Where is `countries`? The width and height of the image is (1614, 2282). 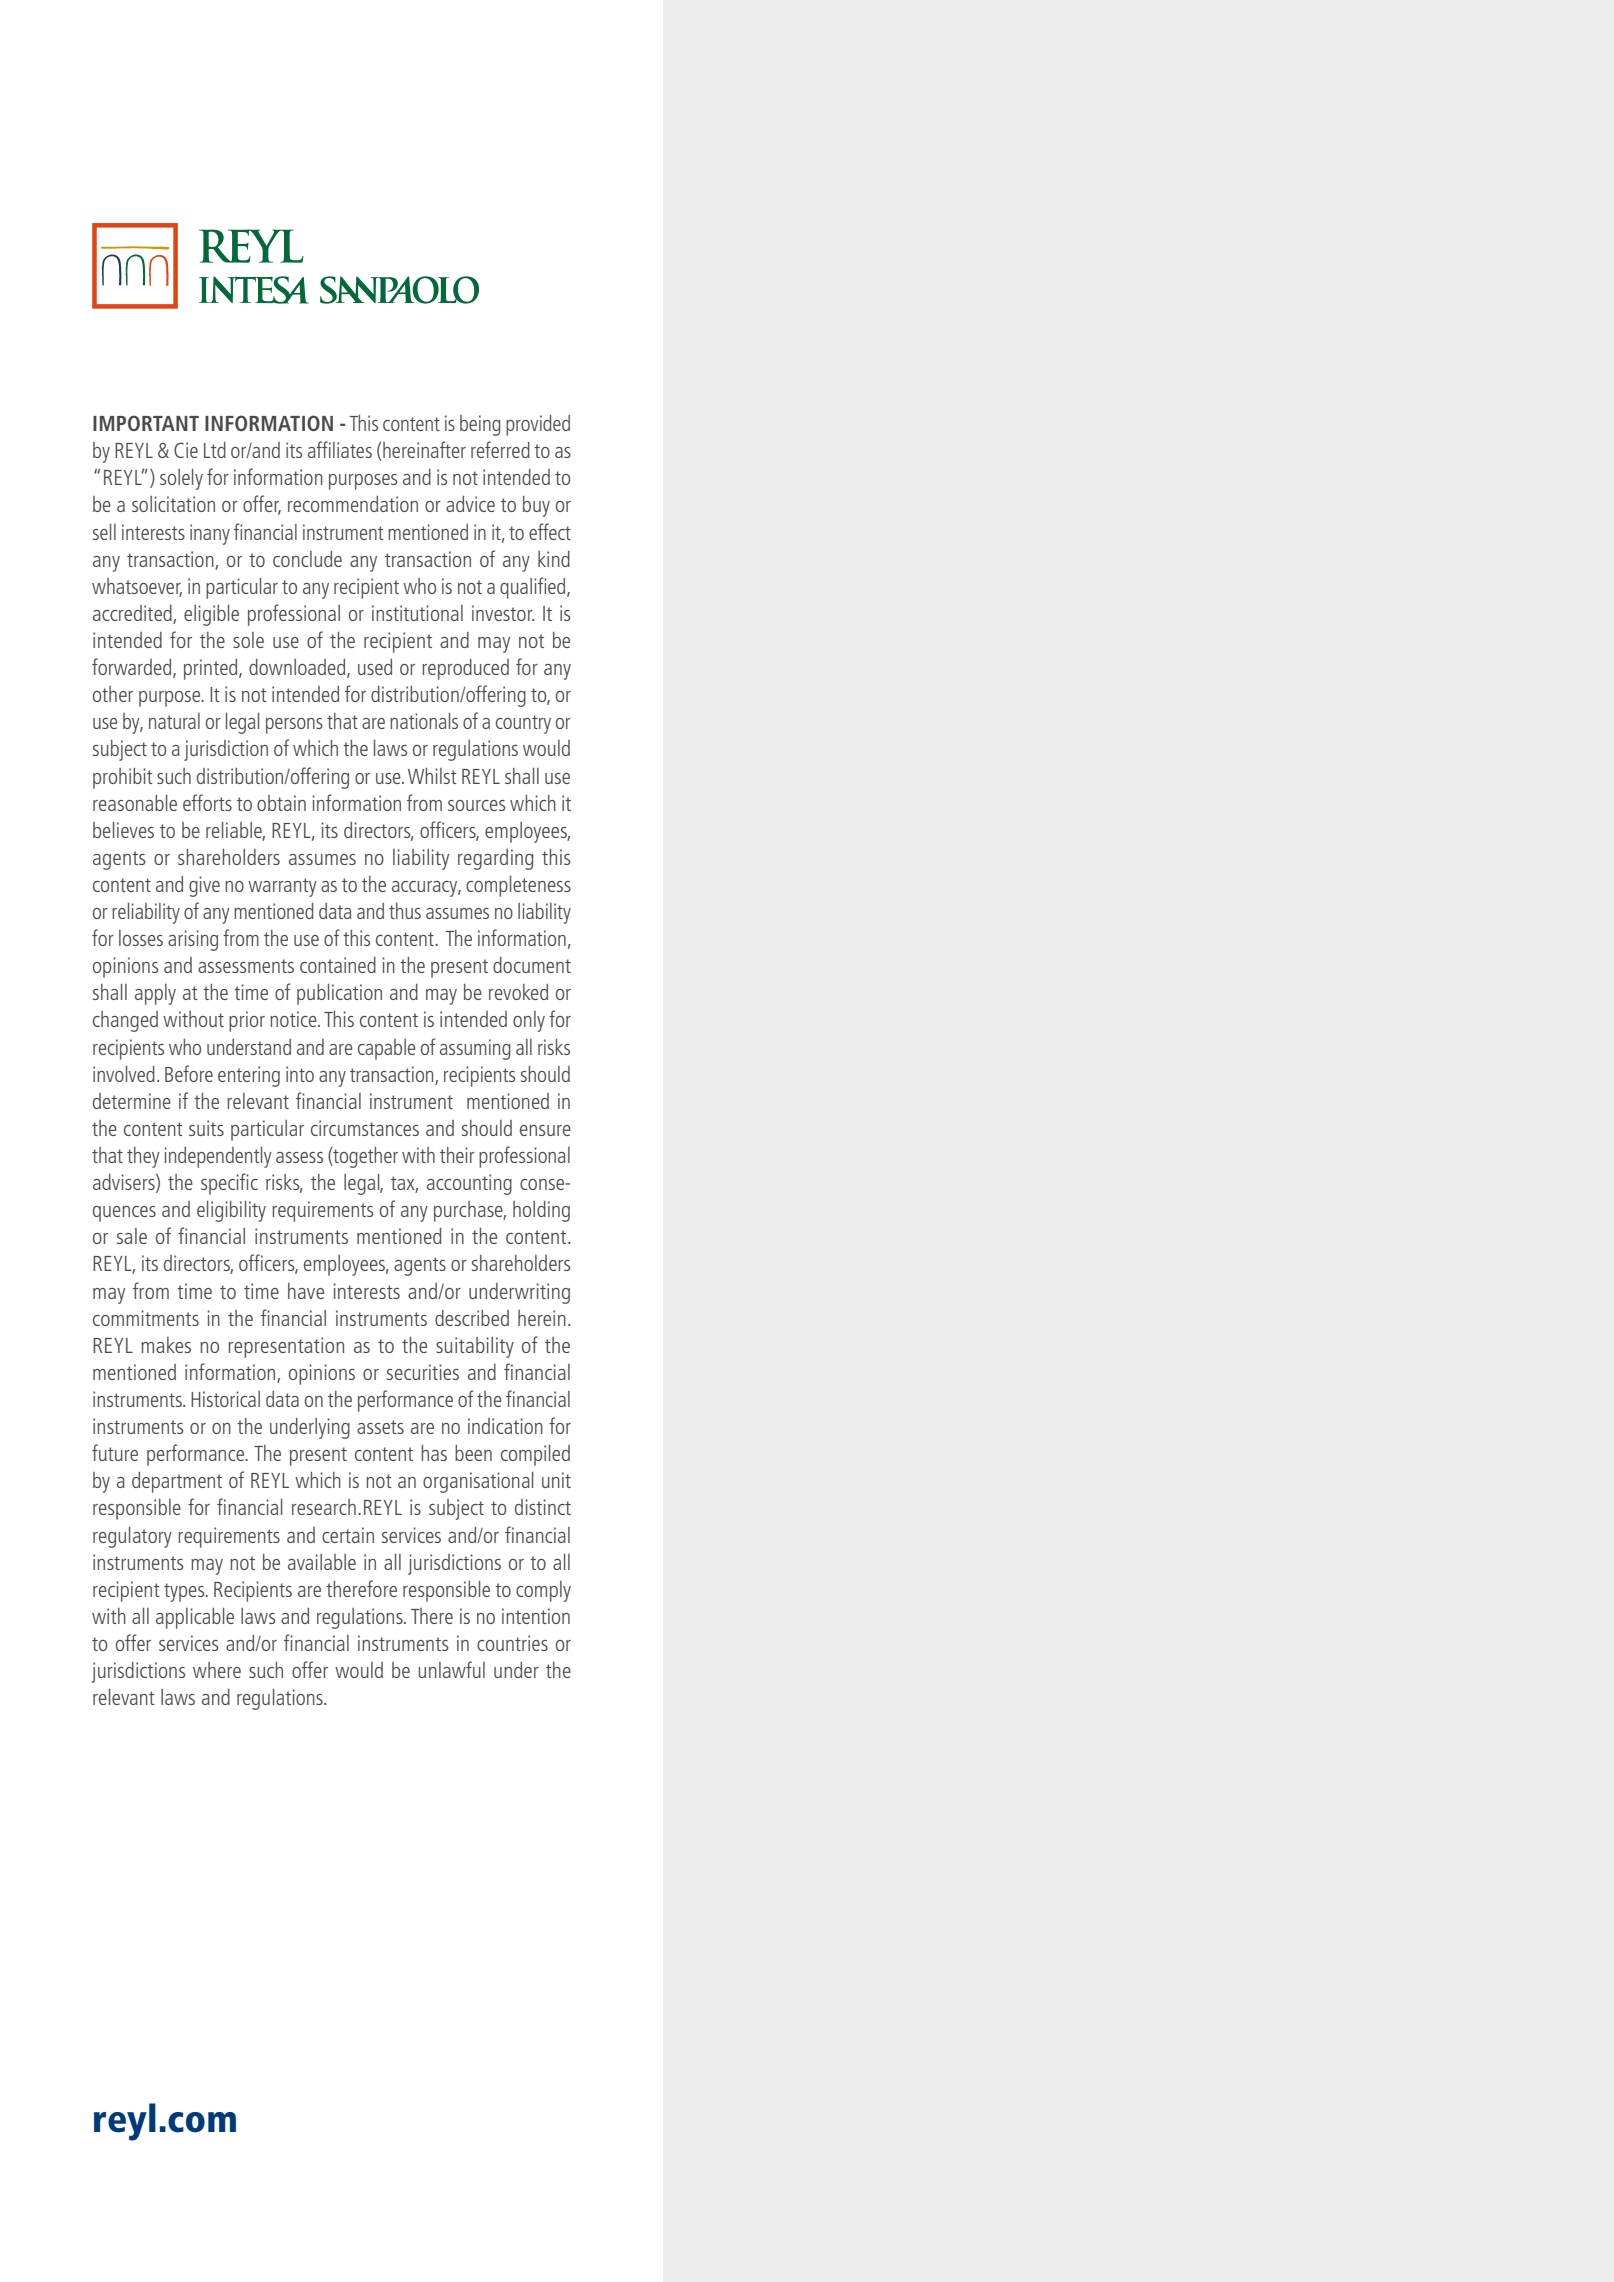
countries is located at coordinates (512, 1643).
